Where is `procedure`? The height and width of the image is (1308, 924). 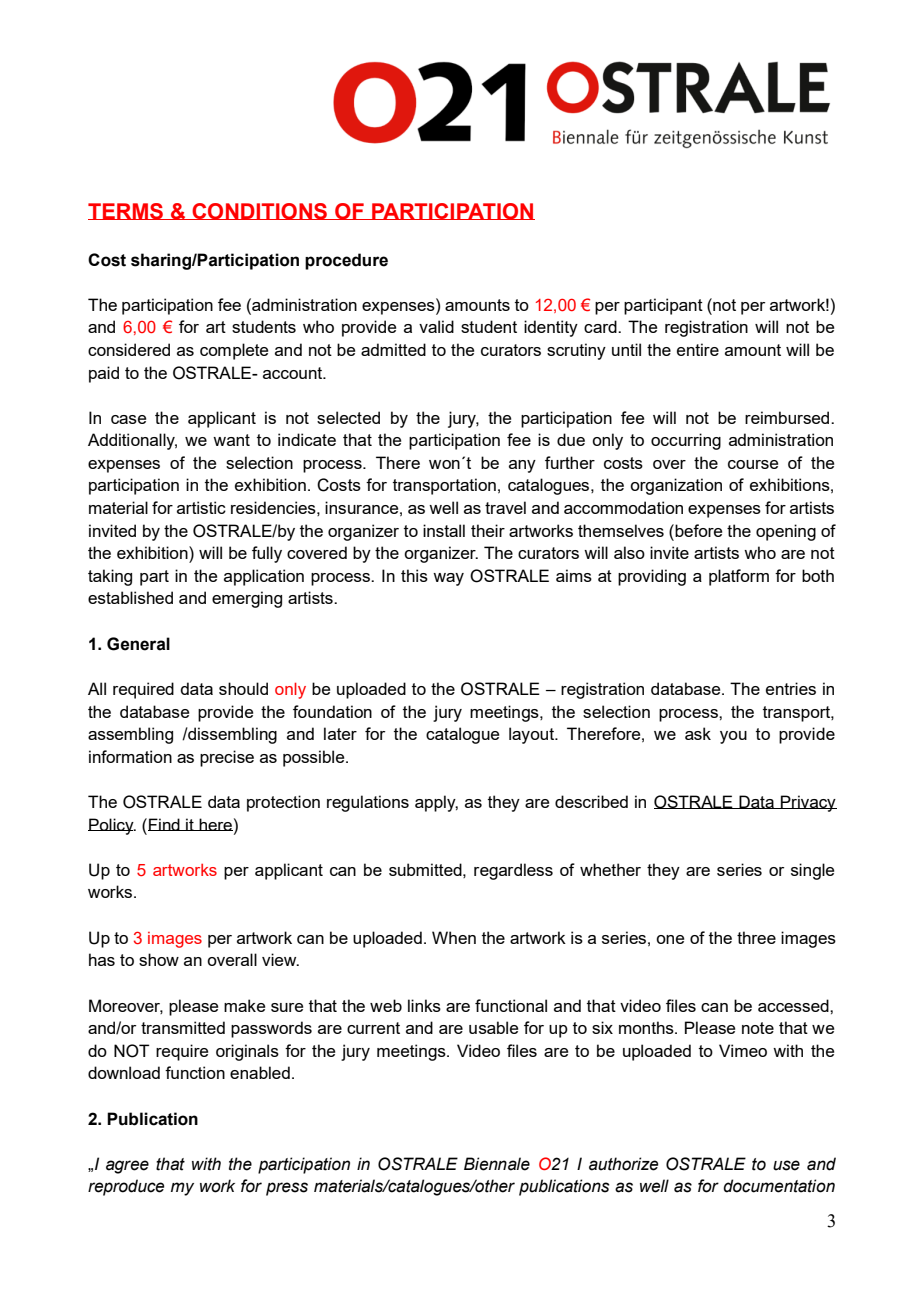 procedure is located at coordinates (346, 261).
